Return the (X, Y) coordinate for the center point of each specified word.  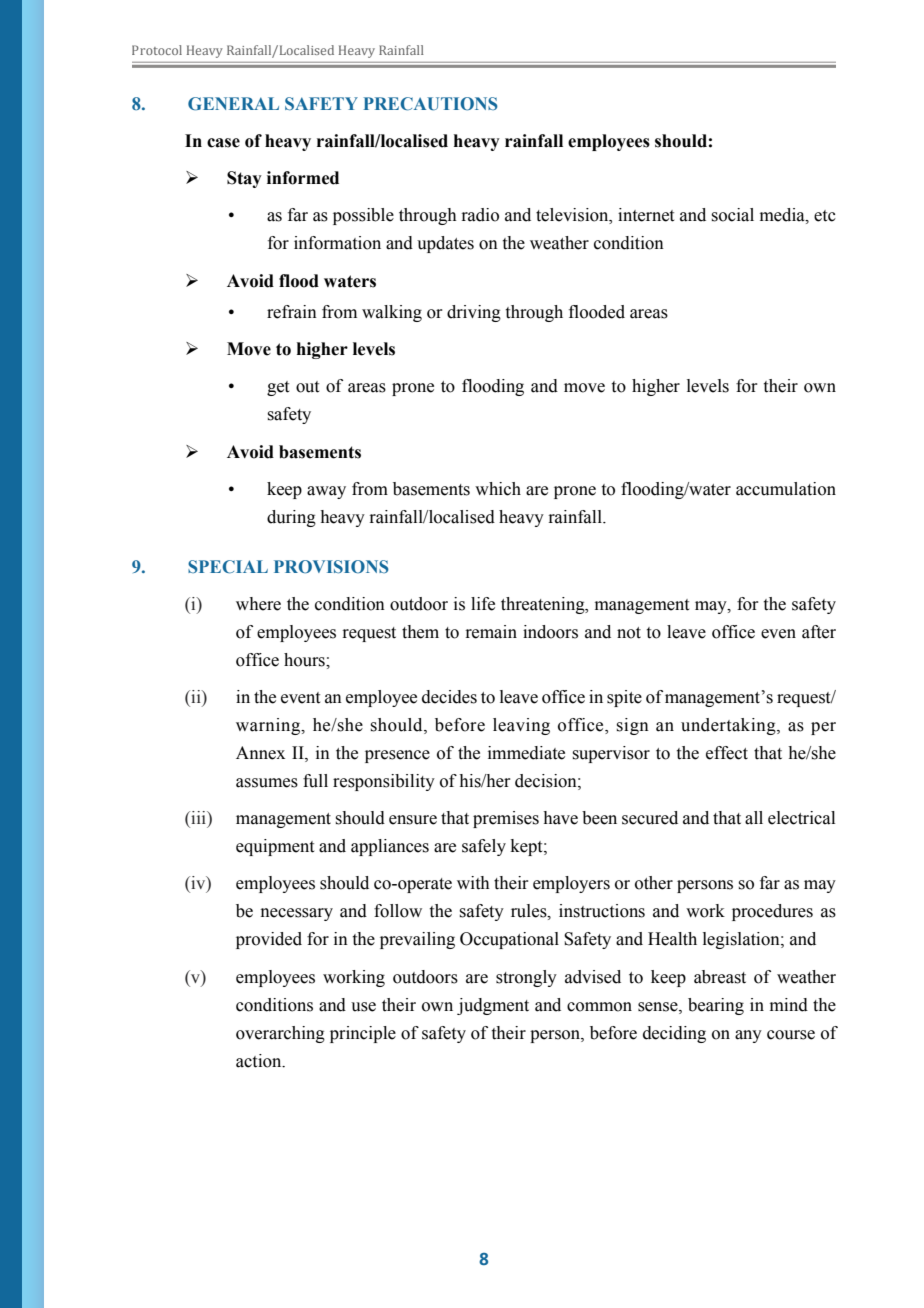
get (278, 388)
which (498, 489)
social (732, 215)
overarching (280, 1034)
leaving (521, 726)
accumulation (786, 489)
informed (303, 178)
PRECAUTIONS (430, 104)
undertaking (729, 726)
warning (269, 726)
